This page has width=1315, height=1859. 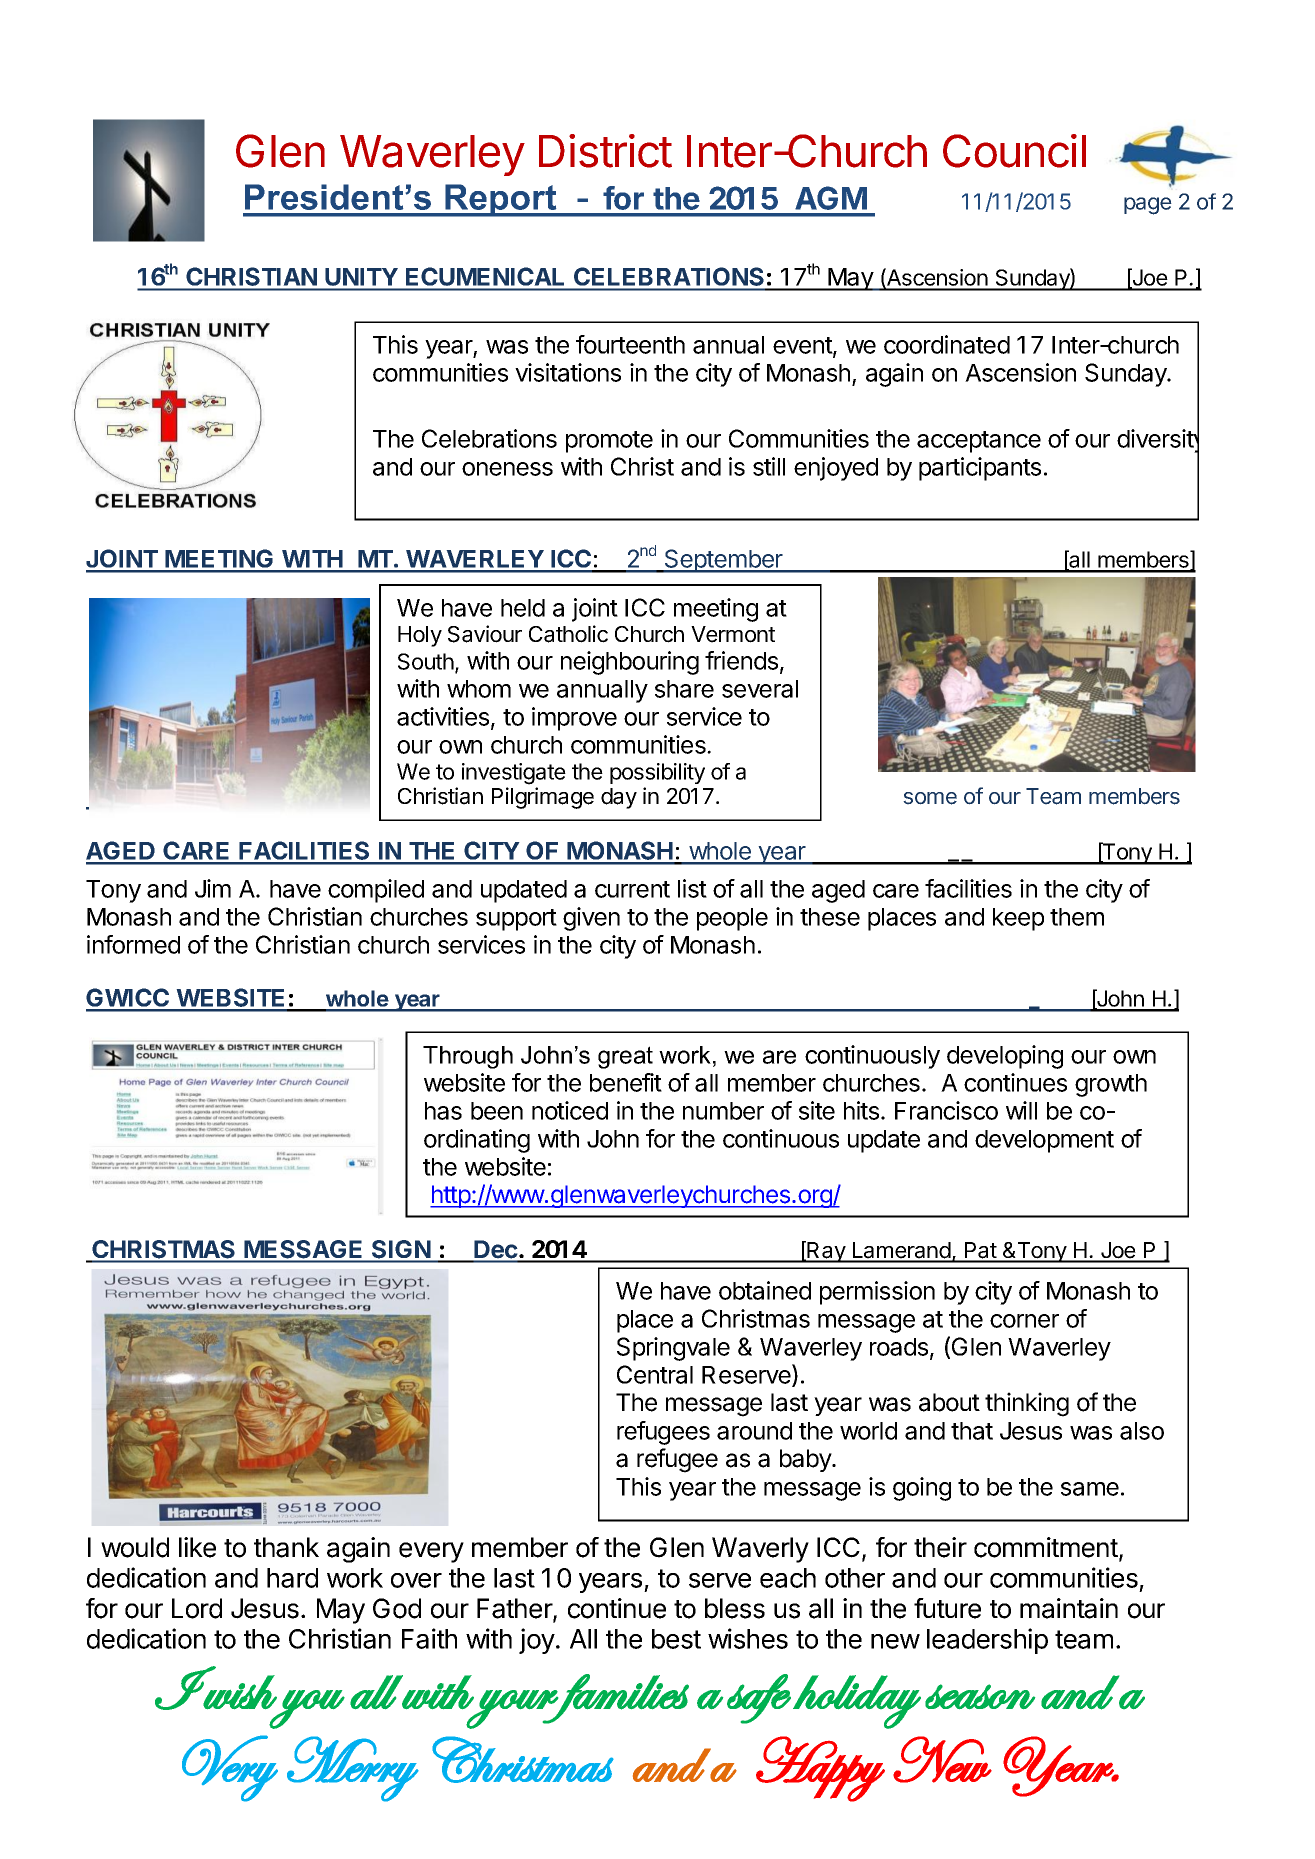 I want to click on fourteenth, so click(x=630, y=344).
